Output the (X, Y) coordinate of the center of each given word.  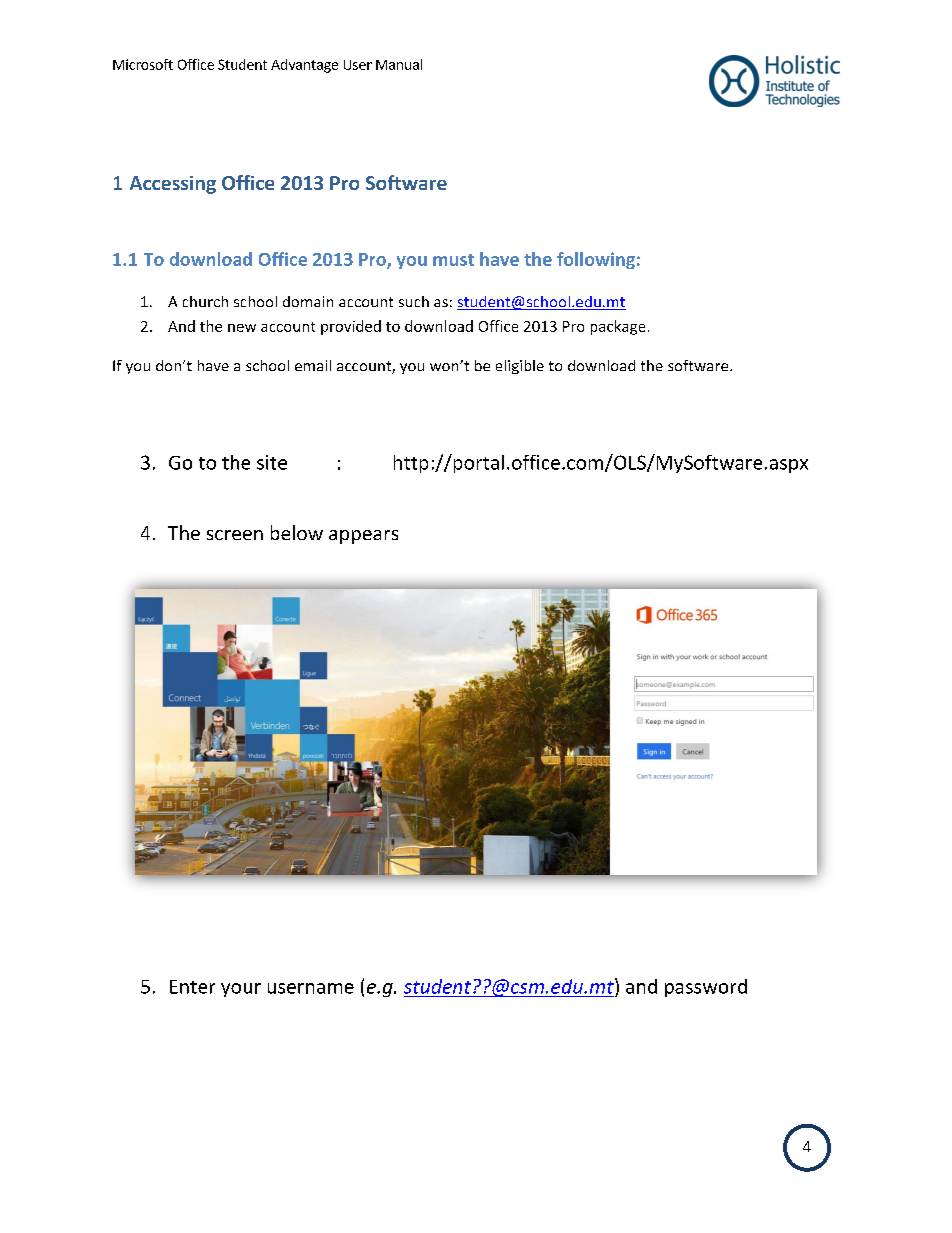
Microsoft (143, 64)
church (205, 301)
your (241, 990)
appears (363, 537)
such (414, 301)
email (313, 365)
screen (235, 535)
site (272, 462)
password (706, 988)
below (297, 532)
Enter (192, 987)
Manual (399, 64)
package (618, 327)
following (596, 260)
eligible (520, 367)
